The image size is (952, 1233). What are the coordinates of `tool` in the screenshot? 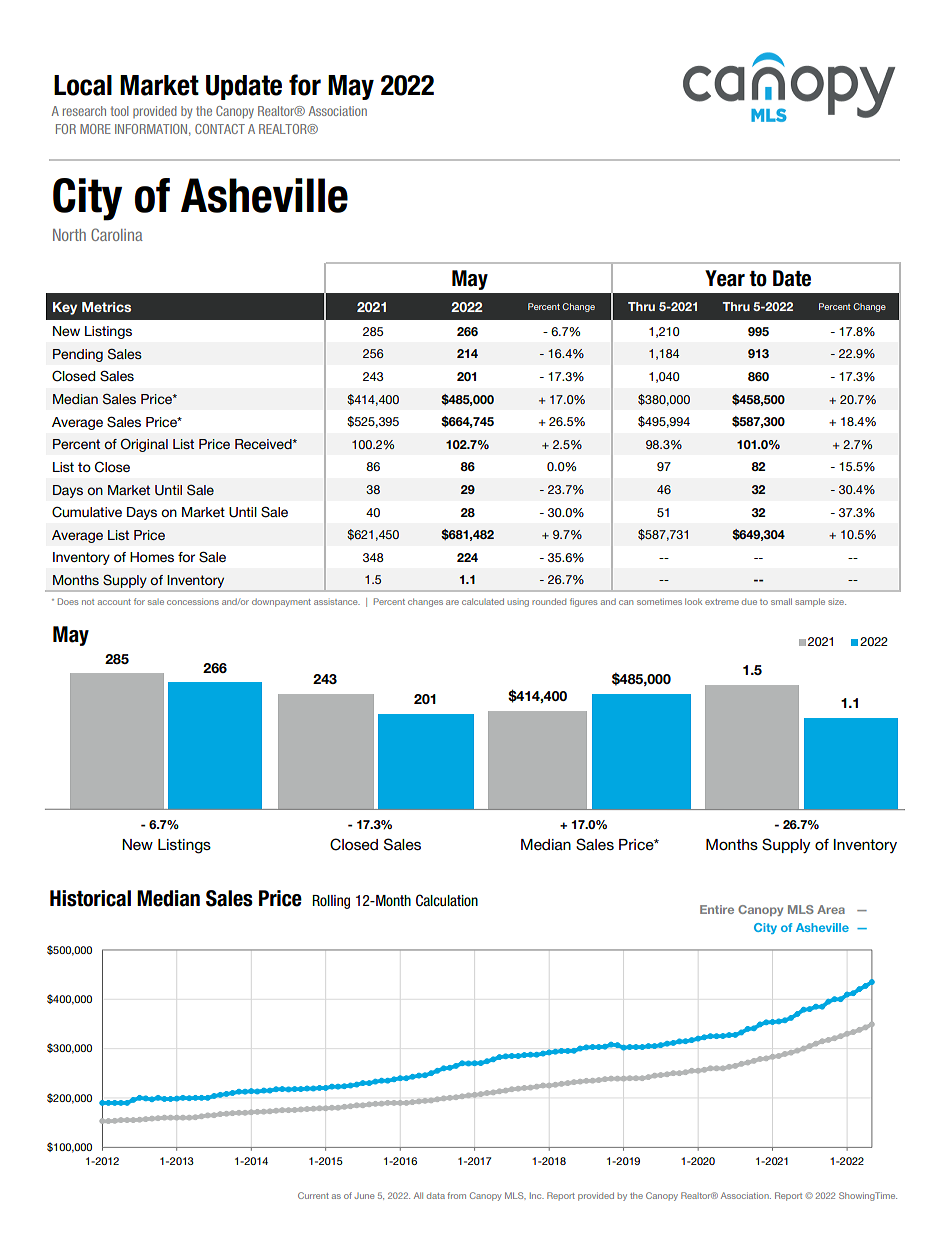 It's located at (120, 111).
